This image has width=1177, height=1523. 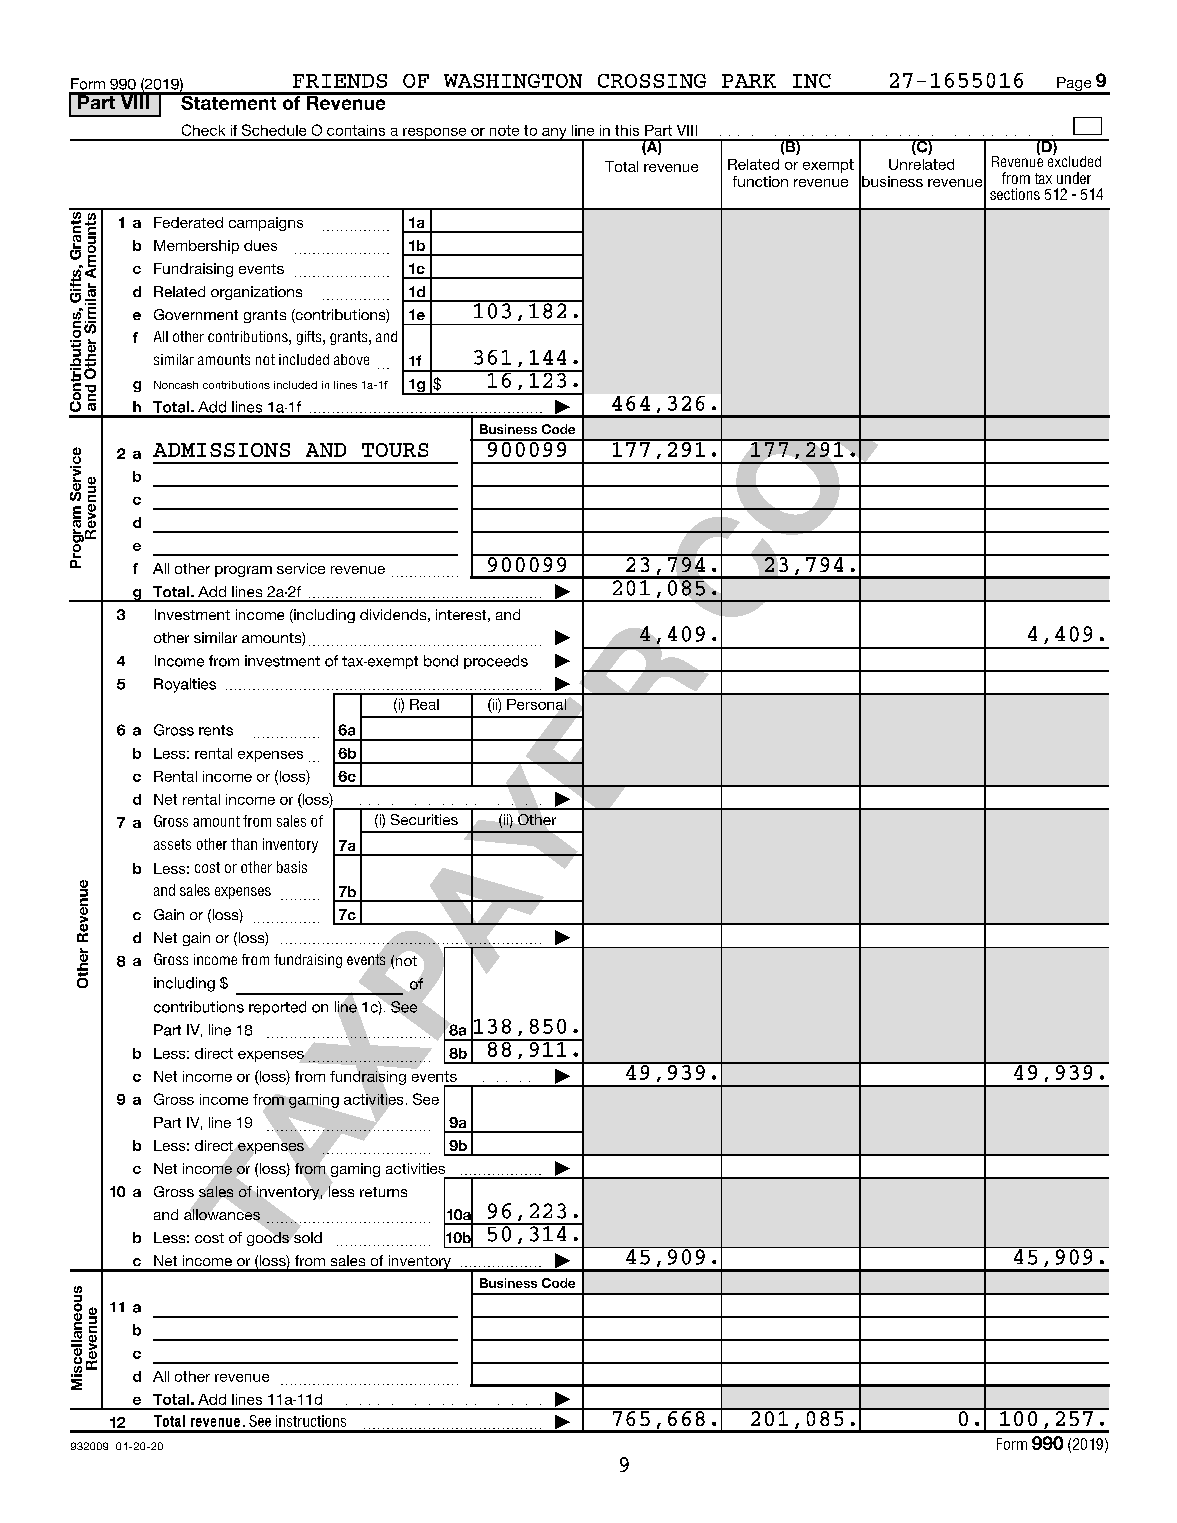 What do you see at coordinates (496, 662) in the image?
I see `proceeds` at bounding box center [496, 662].
